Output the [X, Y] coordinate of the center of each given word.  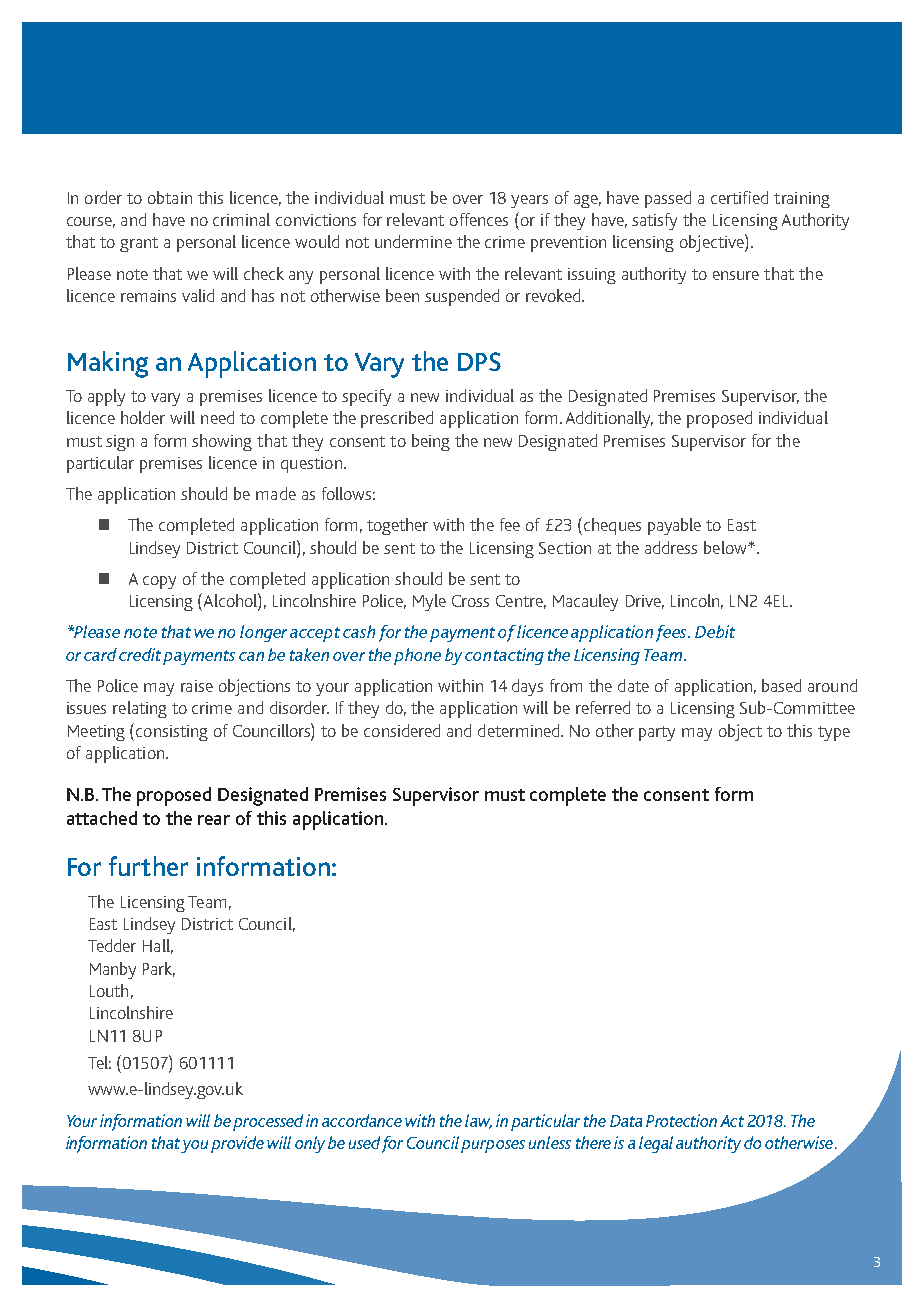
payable [674, 526]
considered [402, 730]
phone [417, 656]
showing [222, 442]
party [657, 733]
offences [479, 219]
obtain [170, 197]
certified [739, 197]
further [148, 866]
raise [197, 686]
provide [237, 1144]
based [781, 685]
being [431, 442]
